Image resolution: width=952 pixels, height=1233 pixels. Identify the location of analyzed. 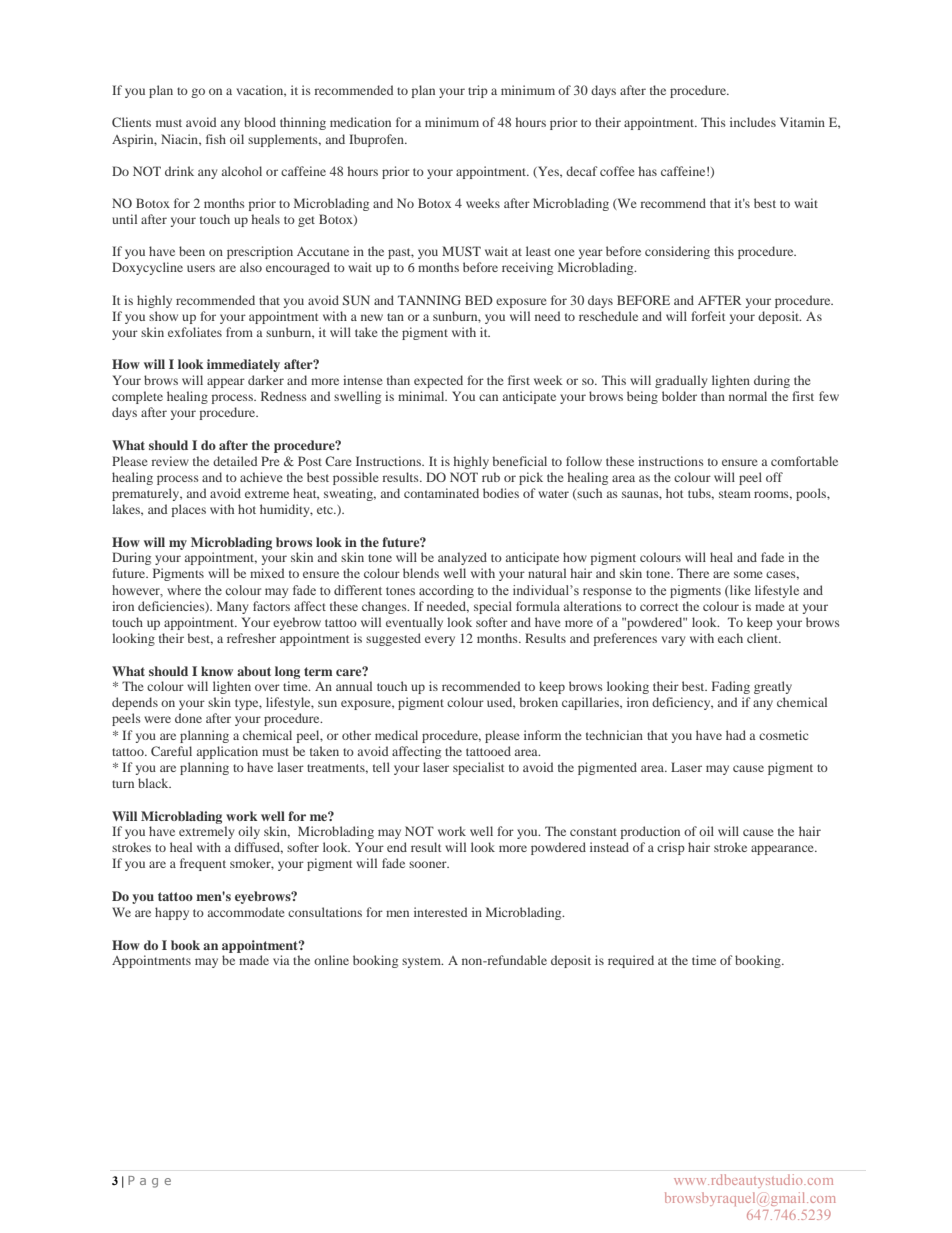
(462, 558).
